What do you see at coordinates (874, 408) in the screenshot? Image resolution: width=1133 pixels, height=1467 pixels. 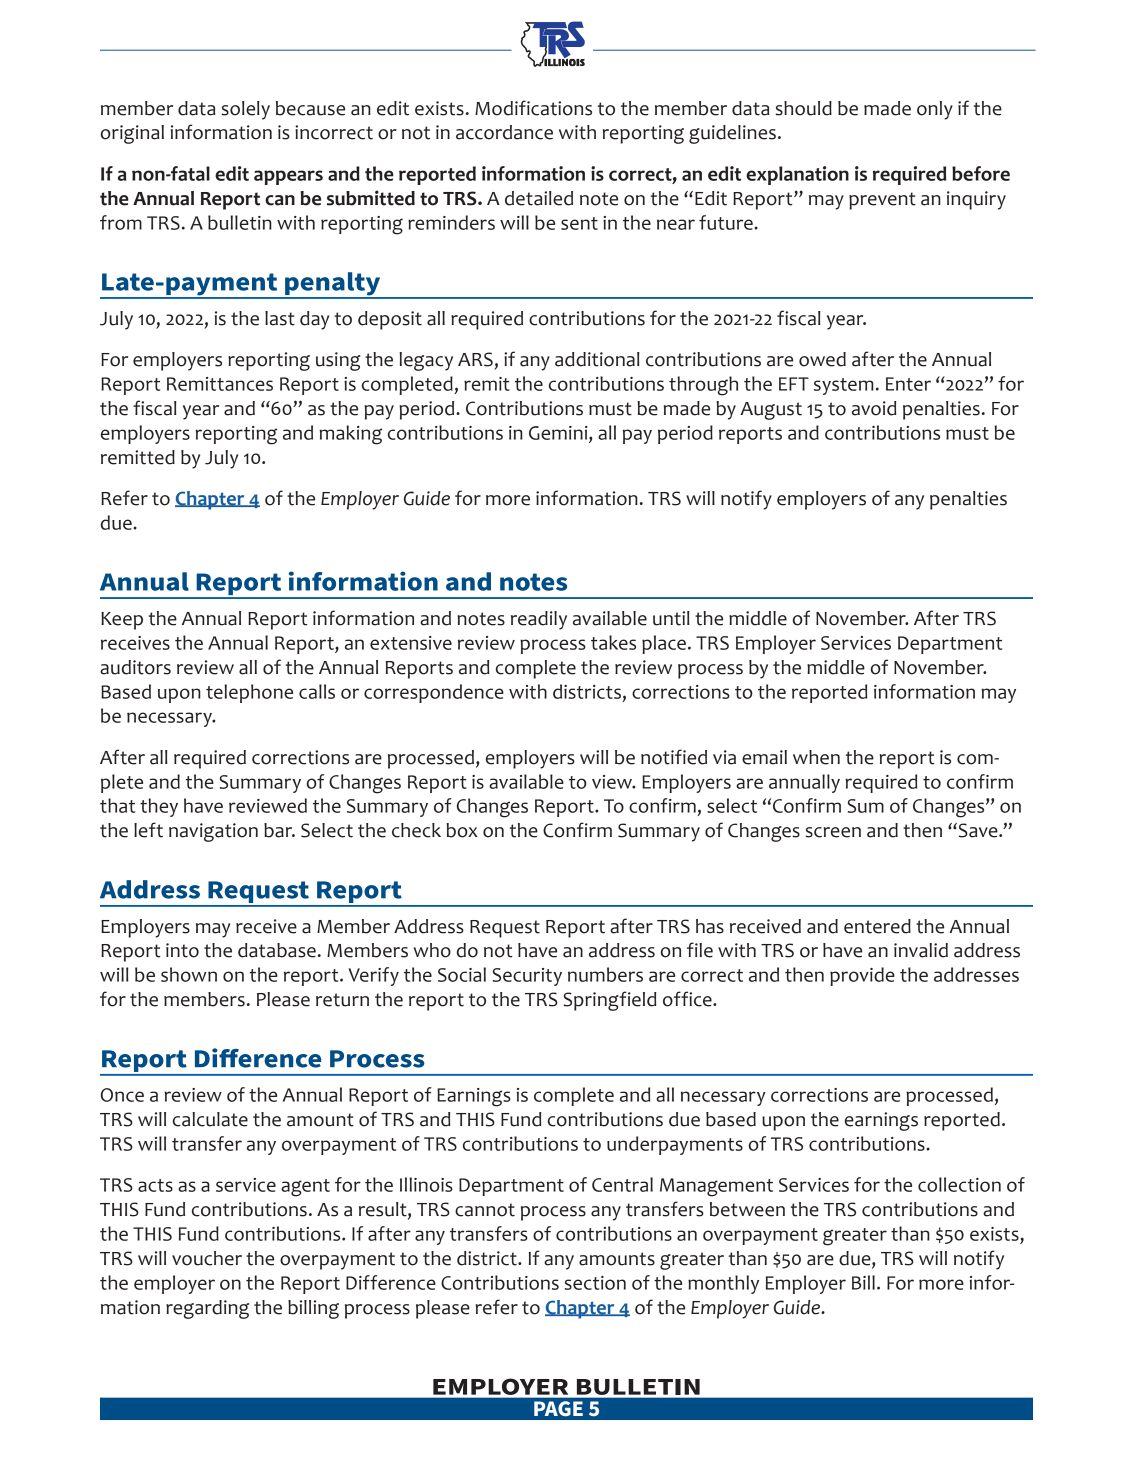 I see `avoid` at bounding box center [874, 408].
